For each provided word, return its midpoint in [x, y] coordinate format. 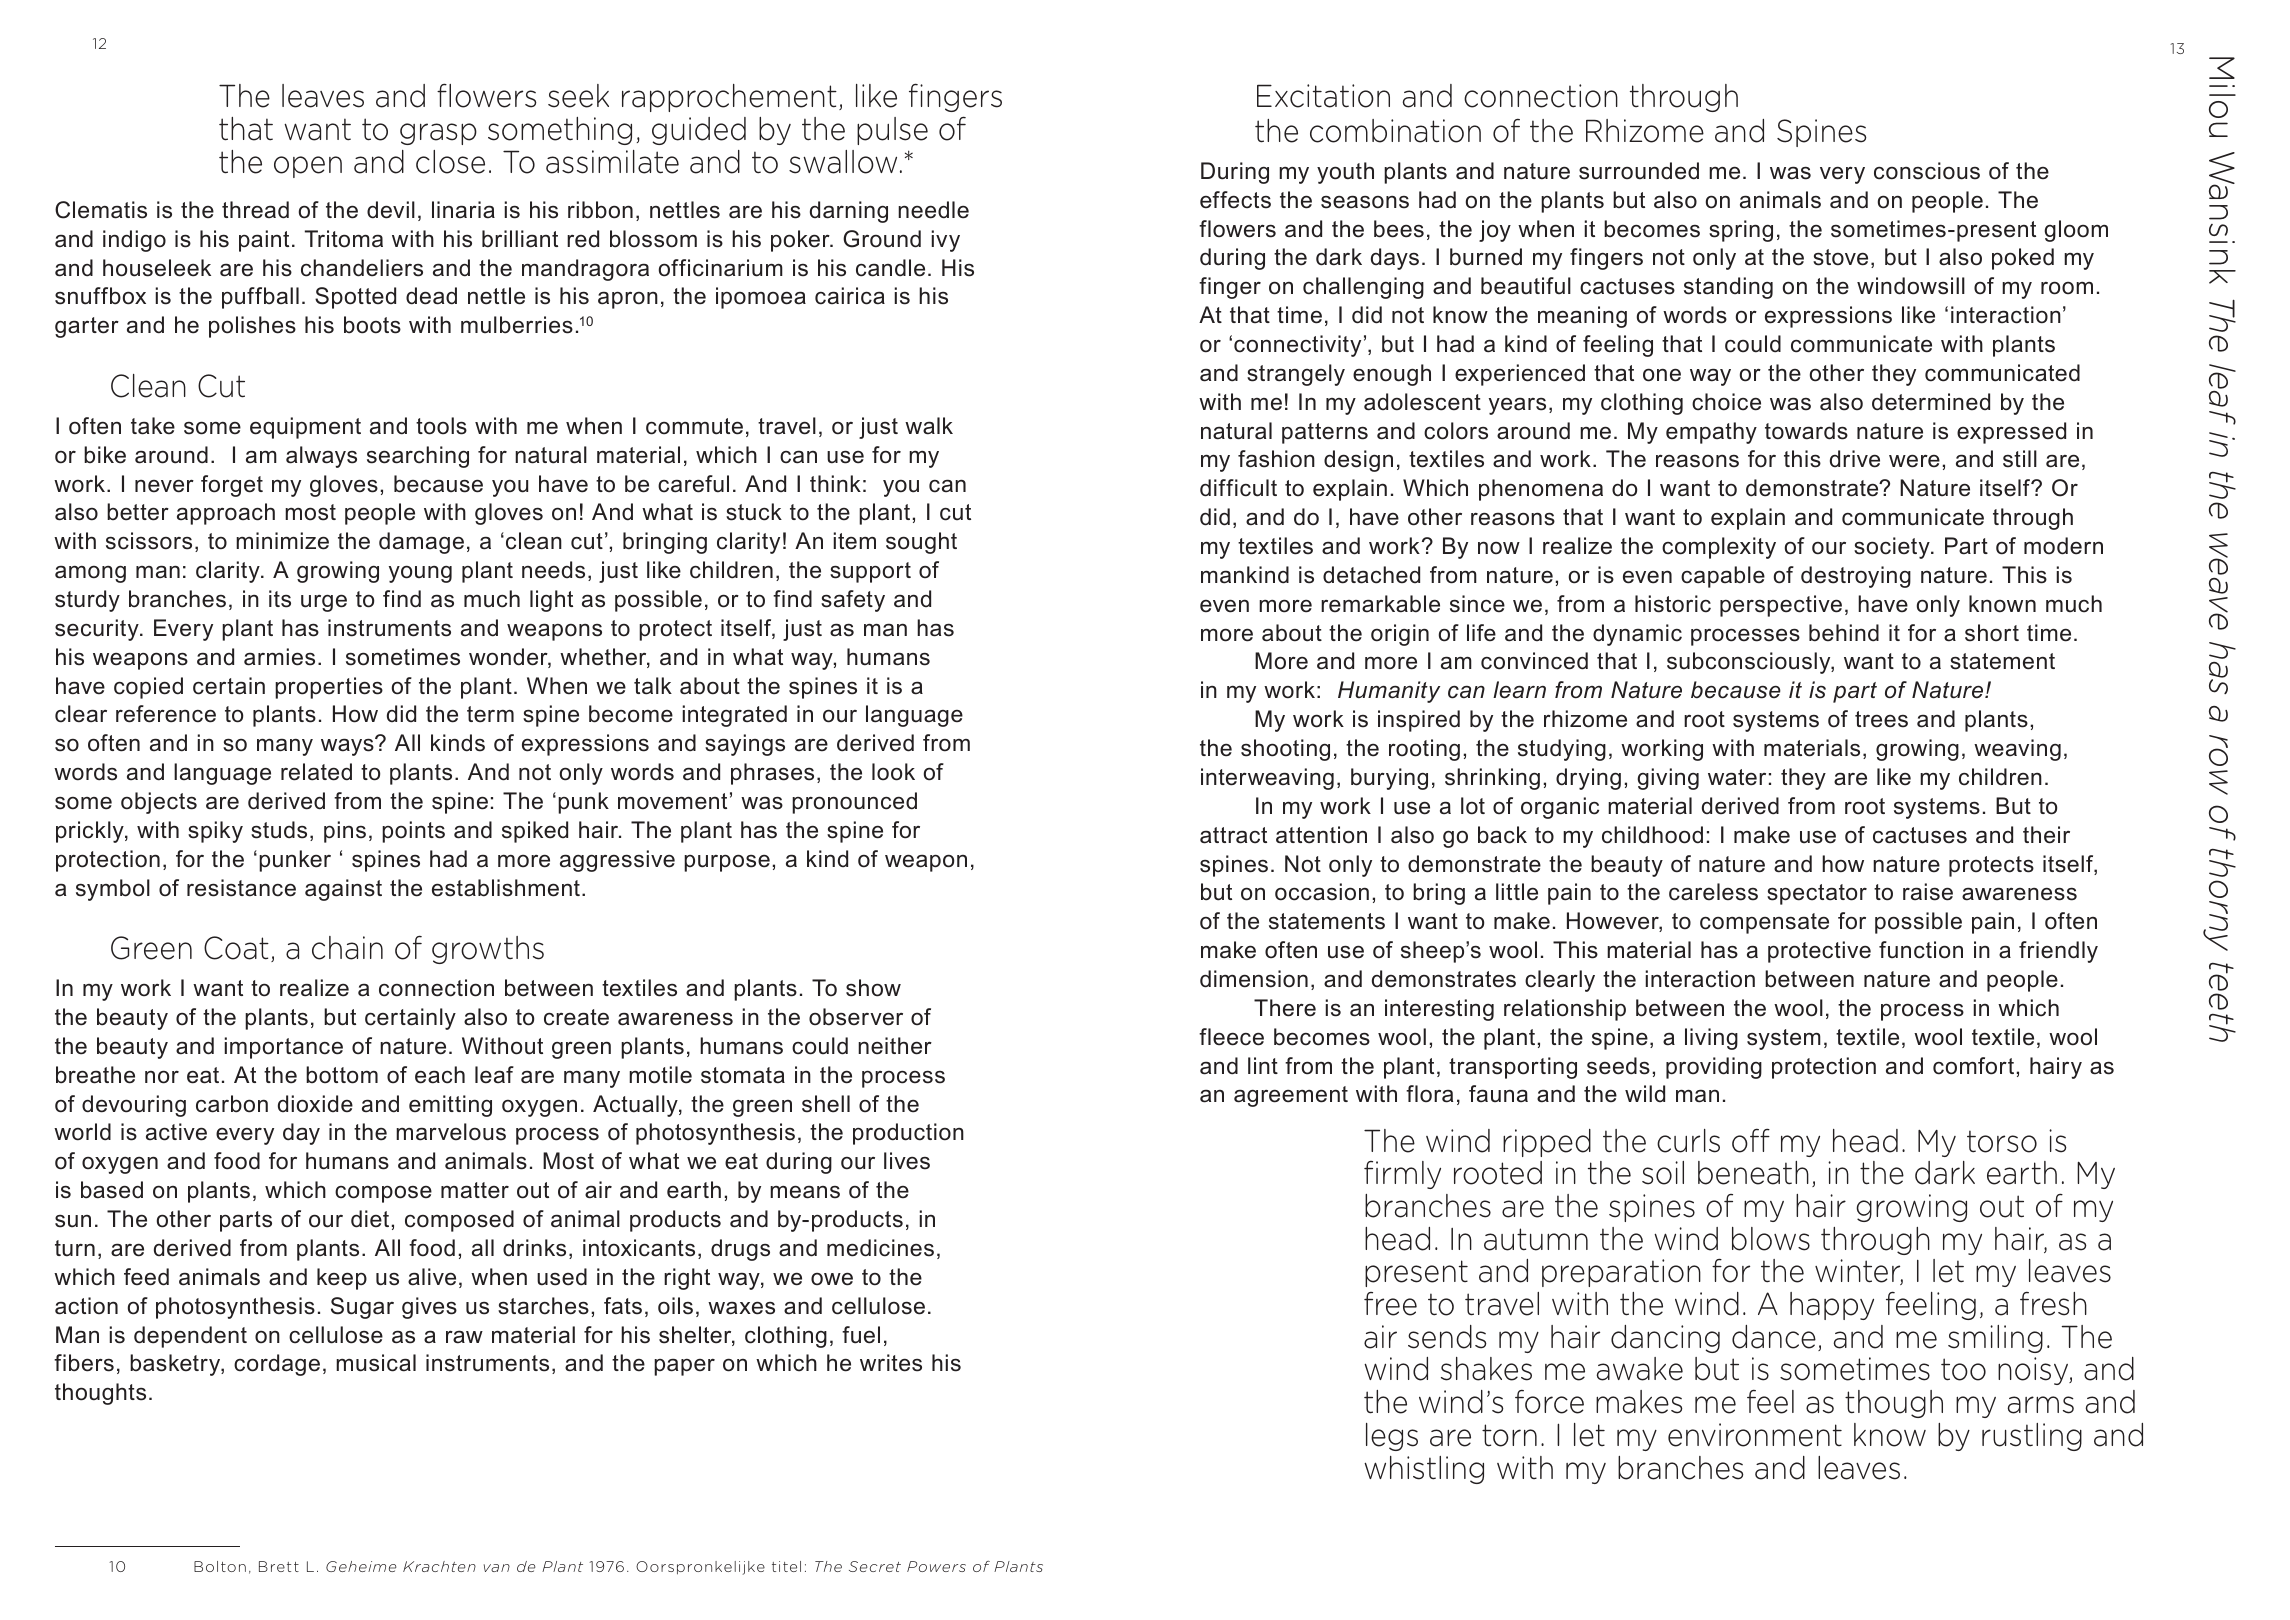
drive [1855, 459]
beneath [1753, 1173]
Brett [279, 1566]
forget [232, 486]
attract [1233, 835]
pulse [892, 131]
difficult [1238, 488]
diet [370, 1219]
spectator [1817, 894]
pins [345, 832]
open [308, 167]
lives [907, 1161]
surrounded [1639, 171]
